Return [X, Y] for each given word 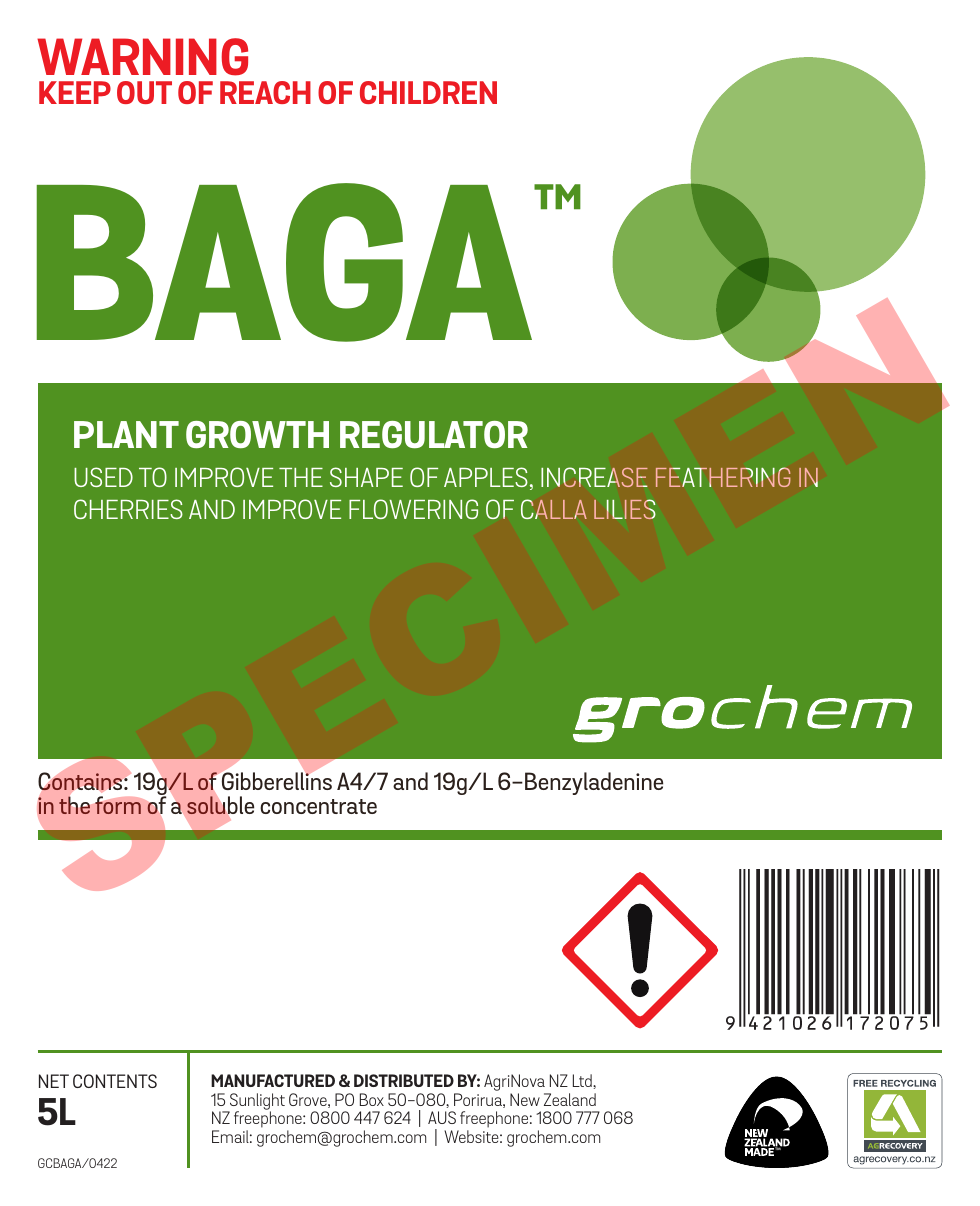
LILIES [625, 509]
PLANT [126, 434]
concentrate [318, 806]
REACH [265, 92]
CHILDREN [428, 92]
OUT [144, 92]
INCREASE [594, 477]
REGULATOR [434, 434]
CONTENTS [115, 1081]
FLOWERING [413, 509]
